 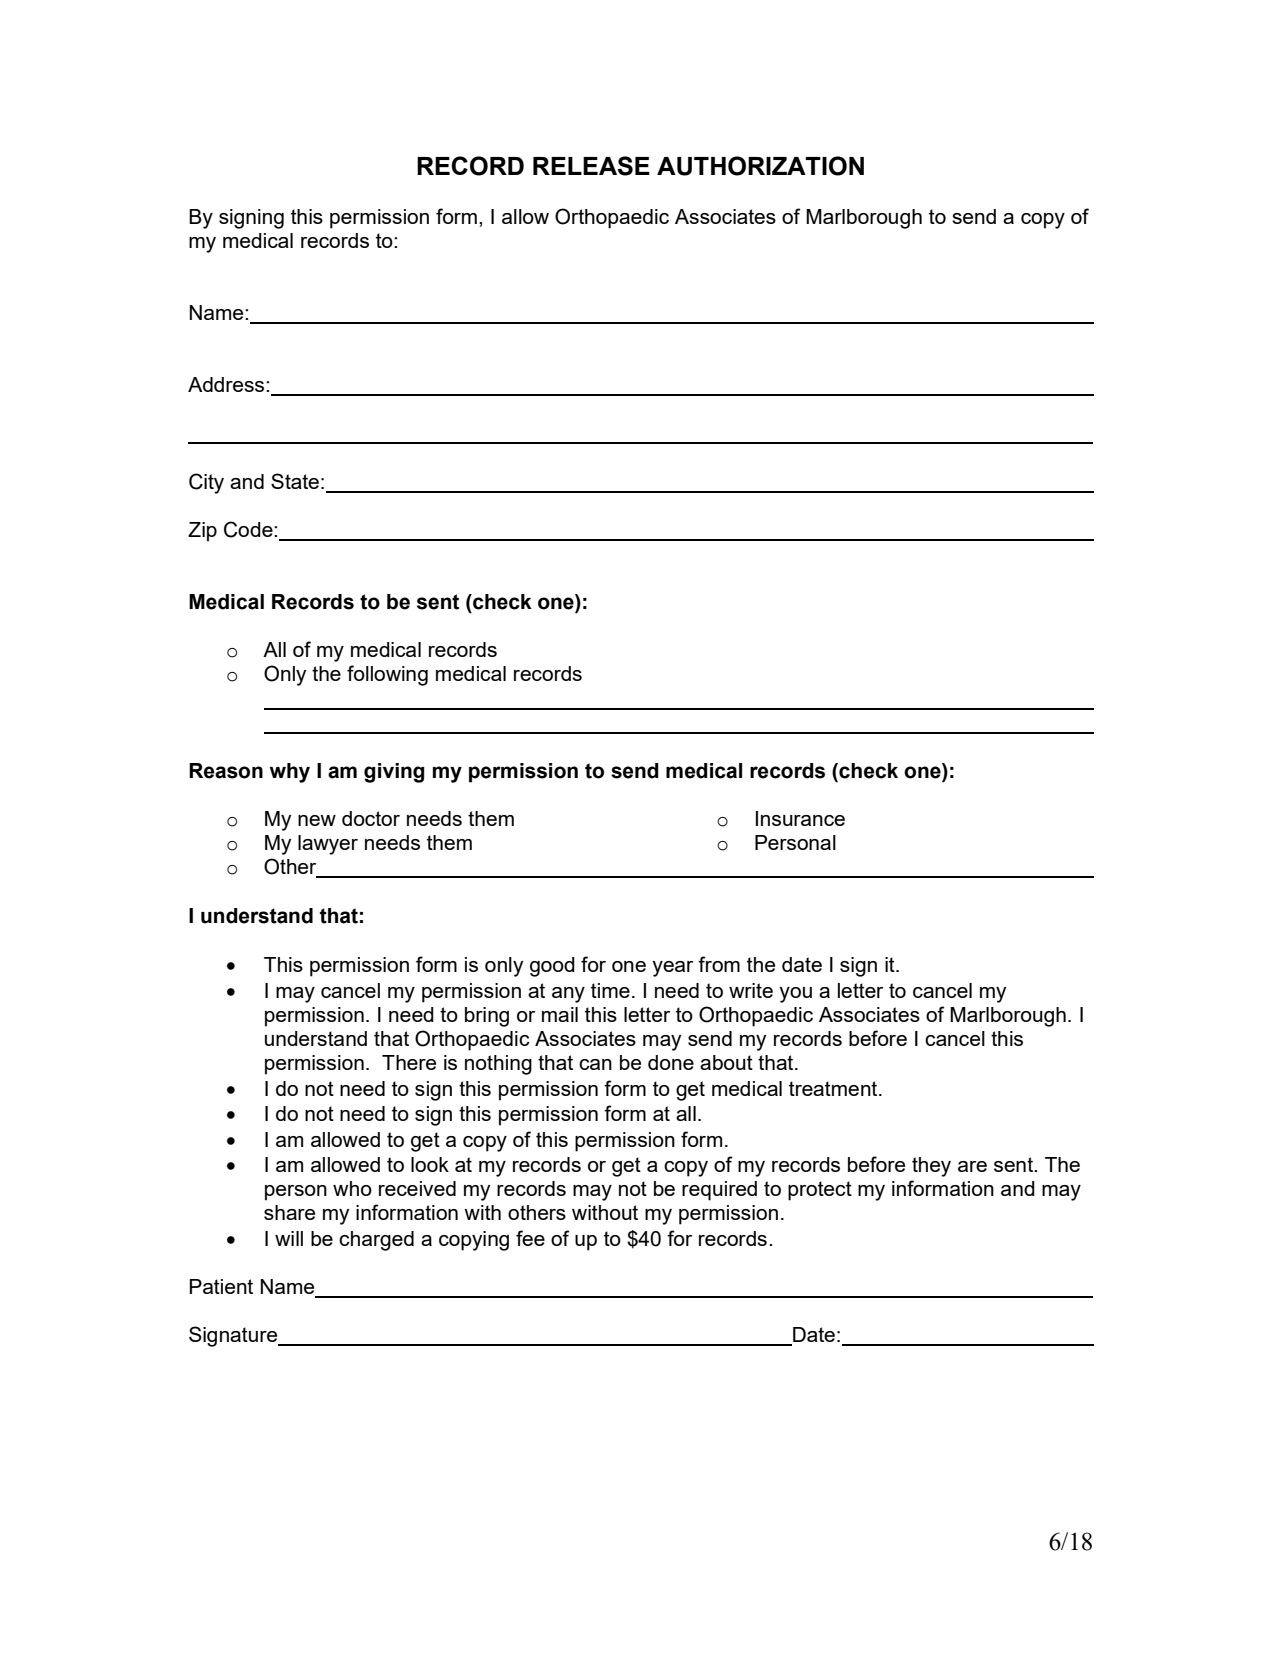 What do you see at coordinates (795, 995) in the document?
I see `you` at bounding box center [795, 995].
